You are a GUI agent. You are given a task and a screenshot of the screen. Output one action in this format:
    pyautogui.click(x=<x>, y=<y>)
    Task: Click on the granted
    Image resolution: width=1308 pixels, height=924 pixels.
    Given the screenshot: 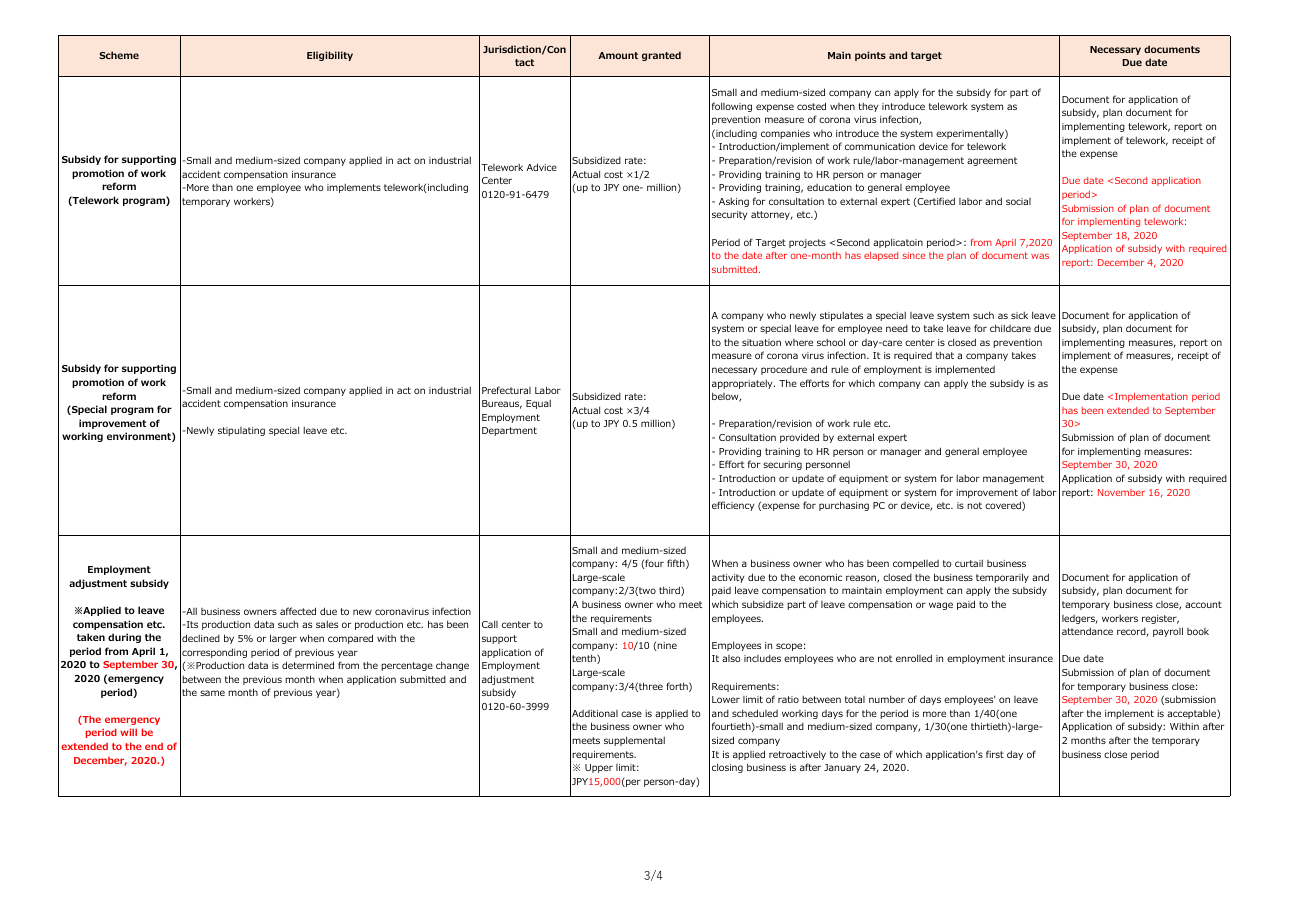 What is the action you would take?
    pyautogui.click(x=661, y=56)
